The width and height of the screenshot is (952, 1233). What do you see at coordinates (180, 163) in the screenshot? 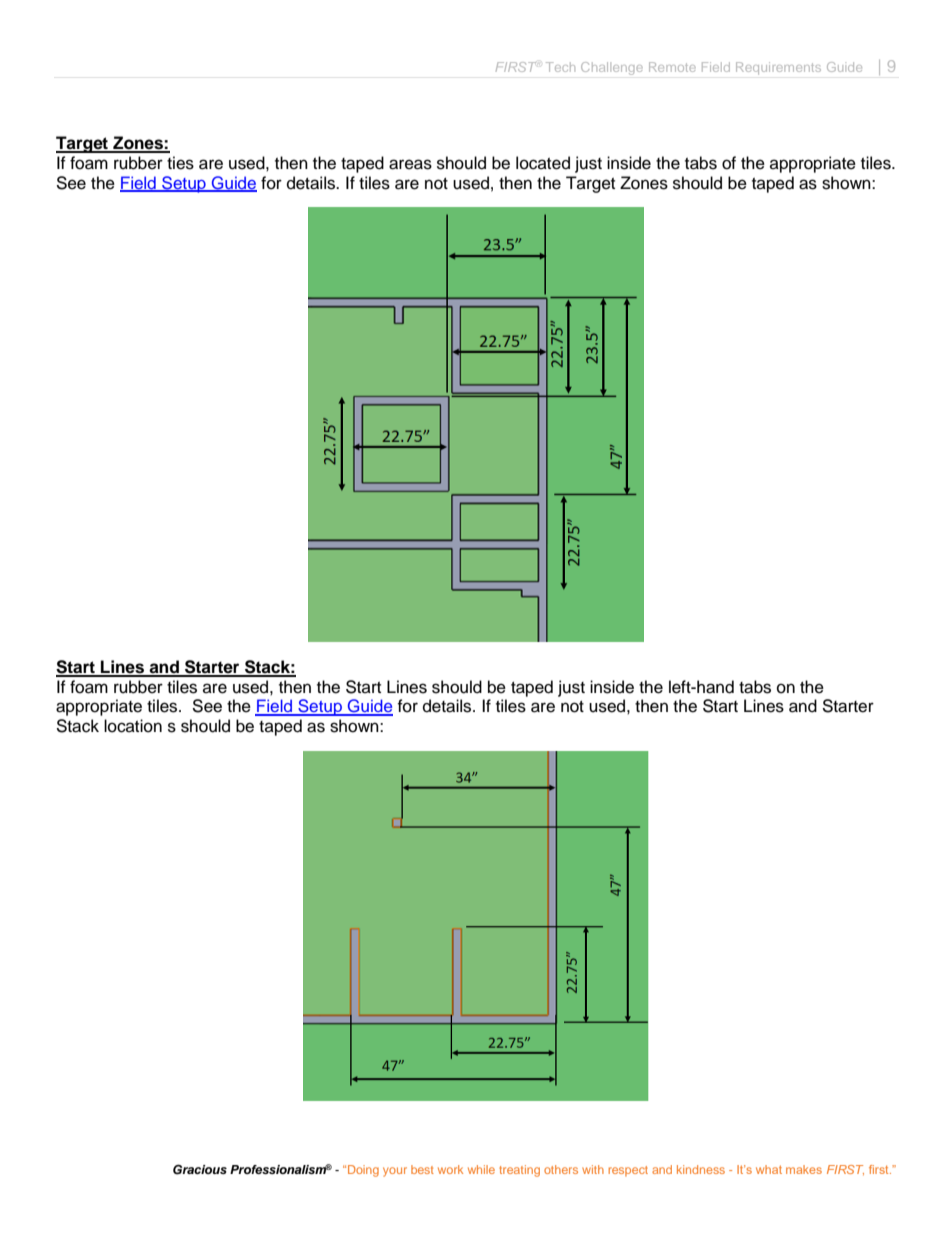
I see `ties` at bounding box center [180, 163].
